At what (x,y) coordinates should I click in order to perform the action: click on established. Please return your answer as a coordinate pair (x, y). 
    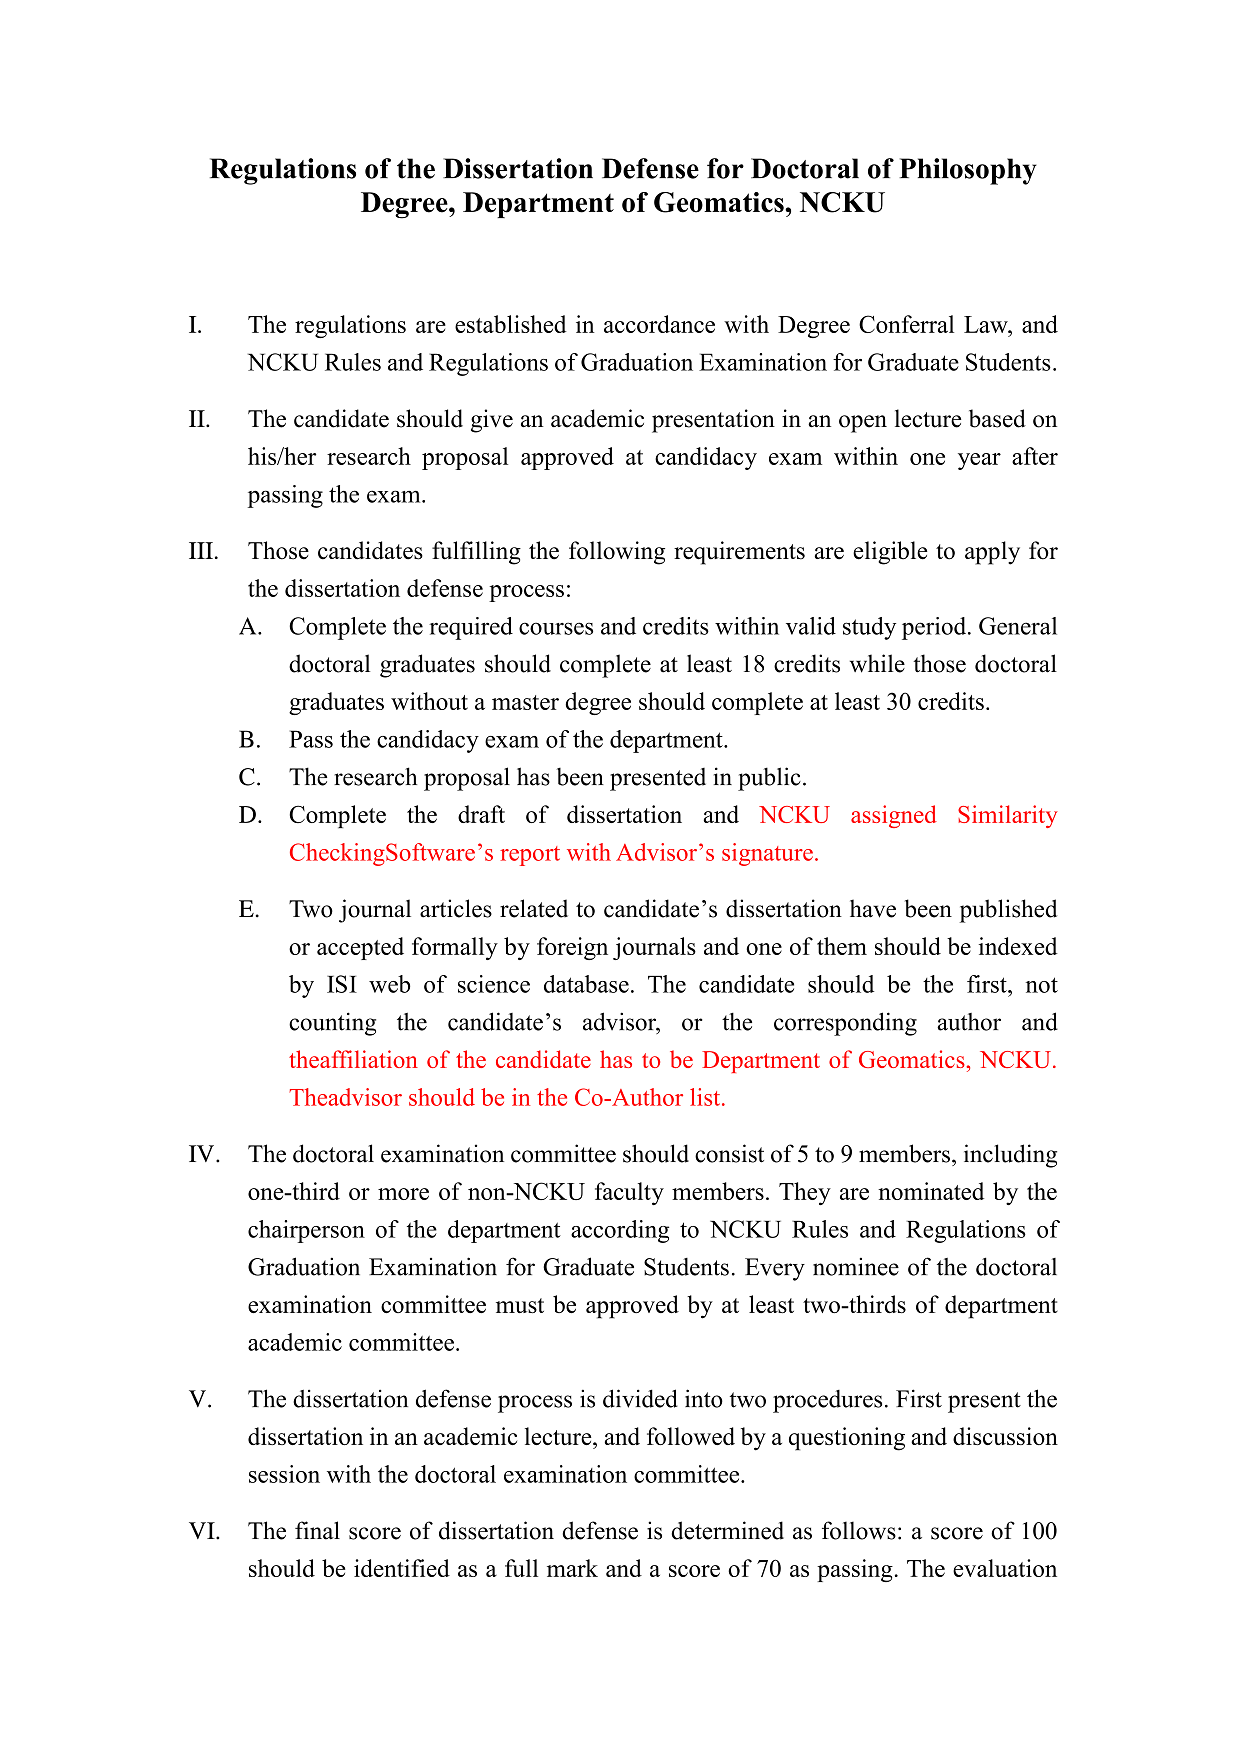
    Looking at the image, I should click on (511, 324).
